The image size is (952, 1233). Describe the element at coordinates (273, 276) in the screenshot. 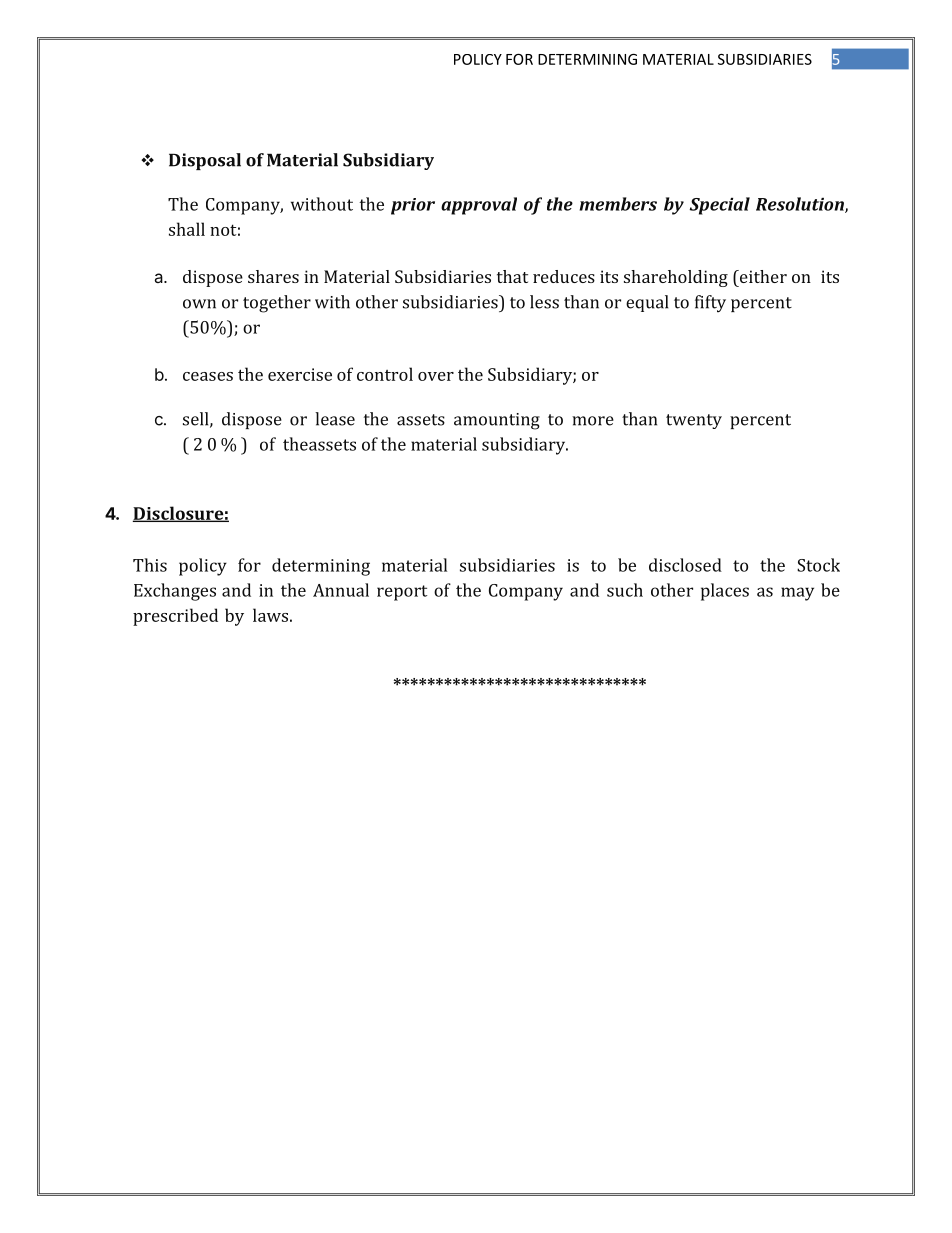

I see `shares` at that location.
